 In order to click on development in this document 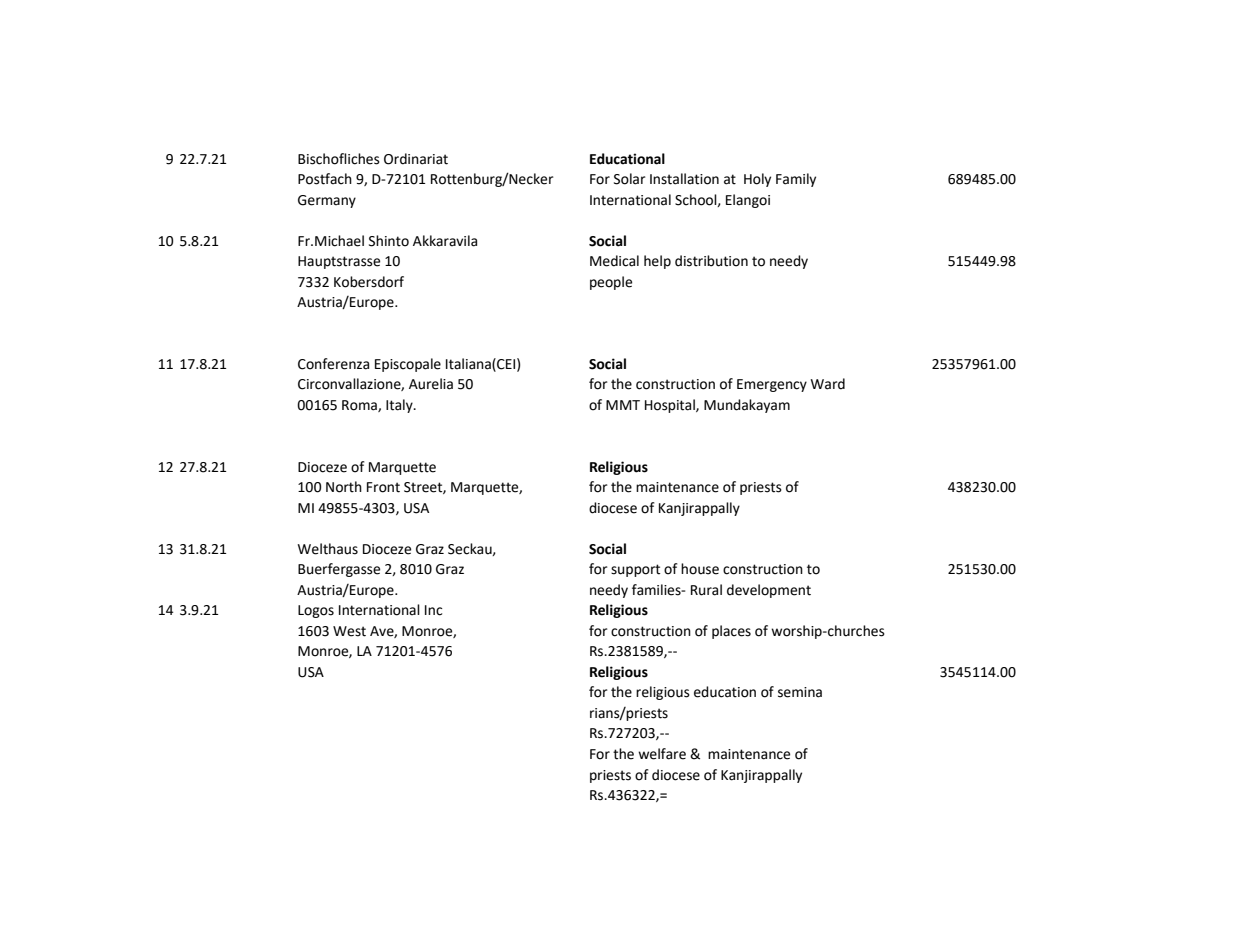, I will do `click(769, 591)`.
